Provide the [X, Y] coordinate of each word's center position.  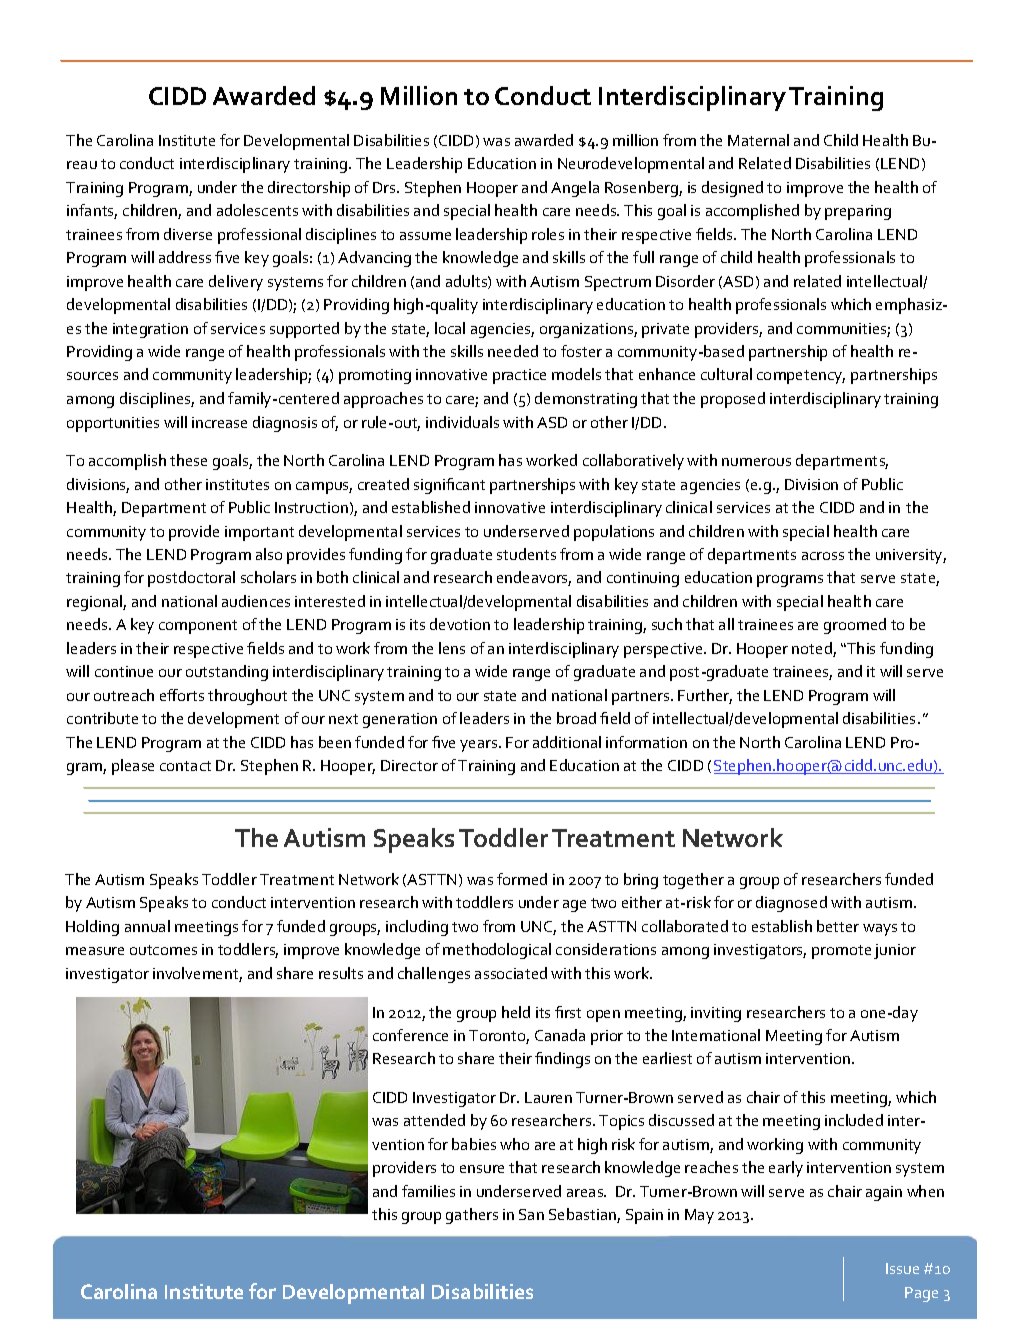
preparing [858, 212]
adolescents [257, 210]
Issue [902, 1268]
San [531, 1214]
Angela [575, 189]
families [428, 1191]
